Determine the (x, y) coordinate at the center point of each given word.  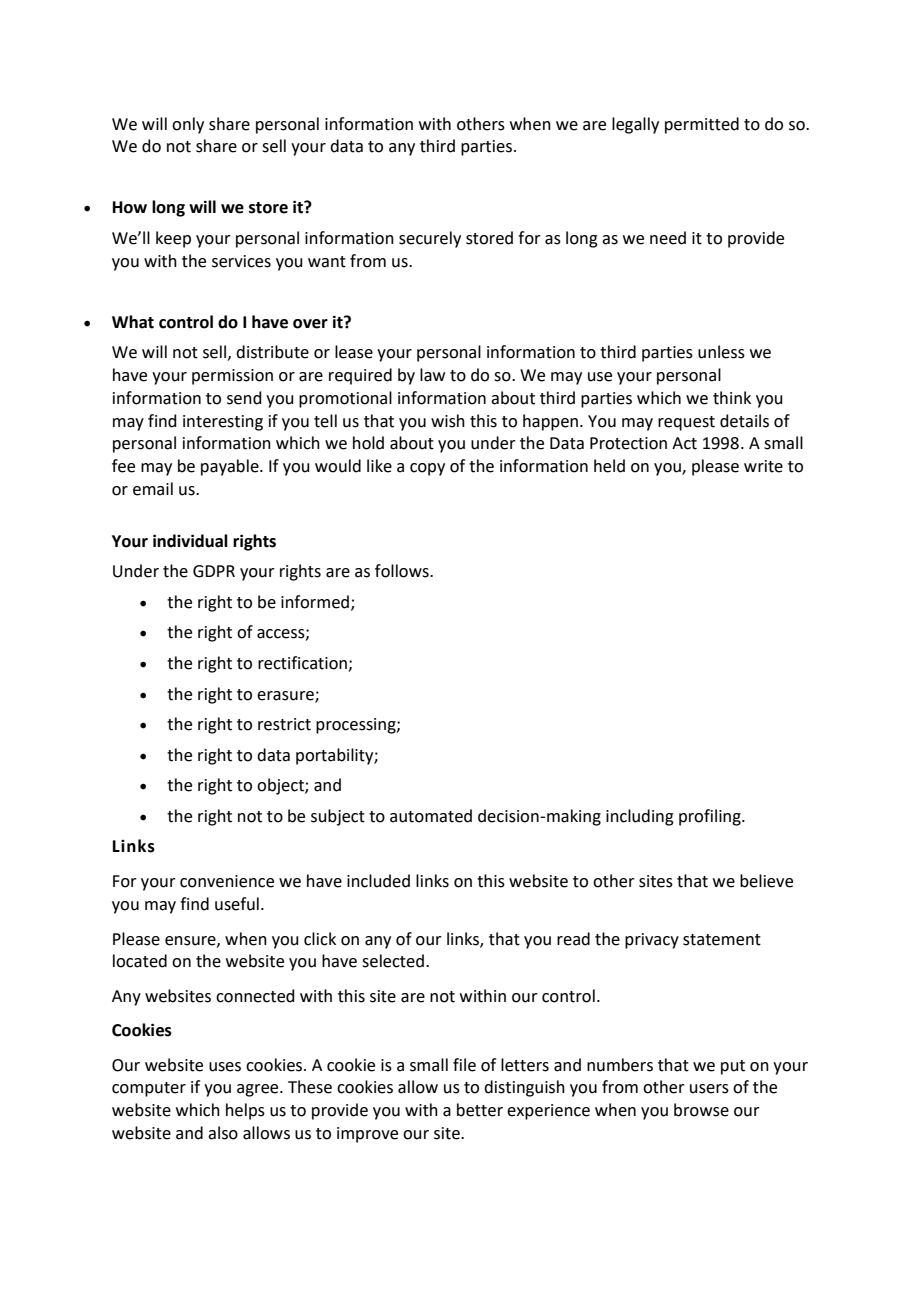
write (763, 466)
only (188, 125)
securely (430, 239)
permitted (702, 125)
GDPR (214, 571)
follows (403, 571)
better (480, 1110)
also (223, 1133)
